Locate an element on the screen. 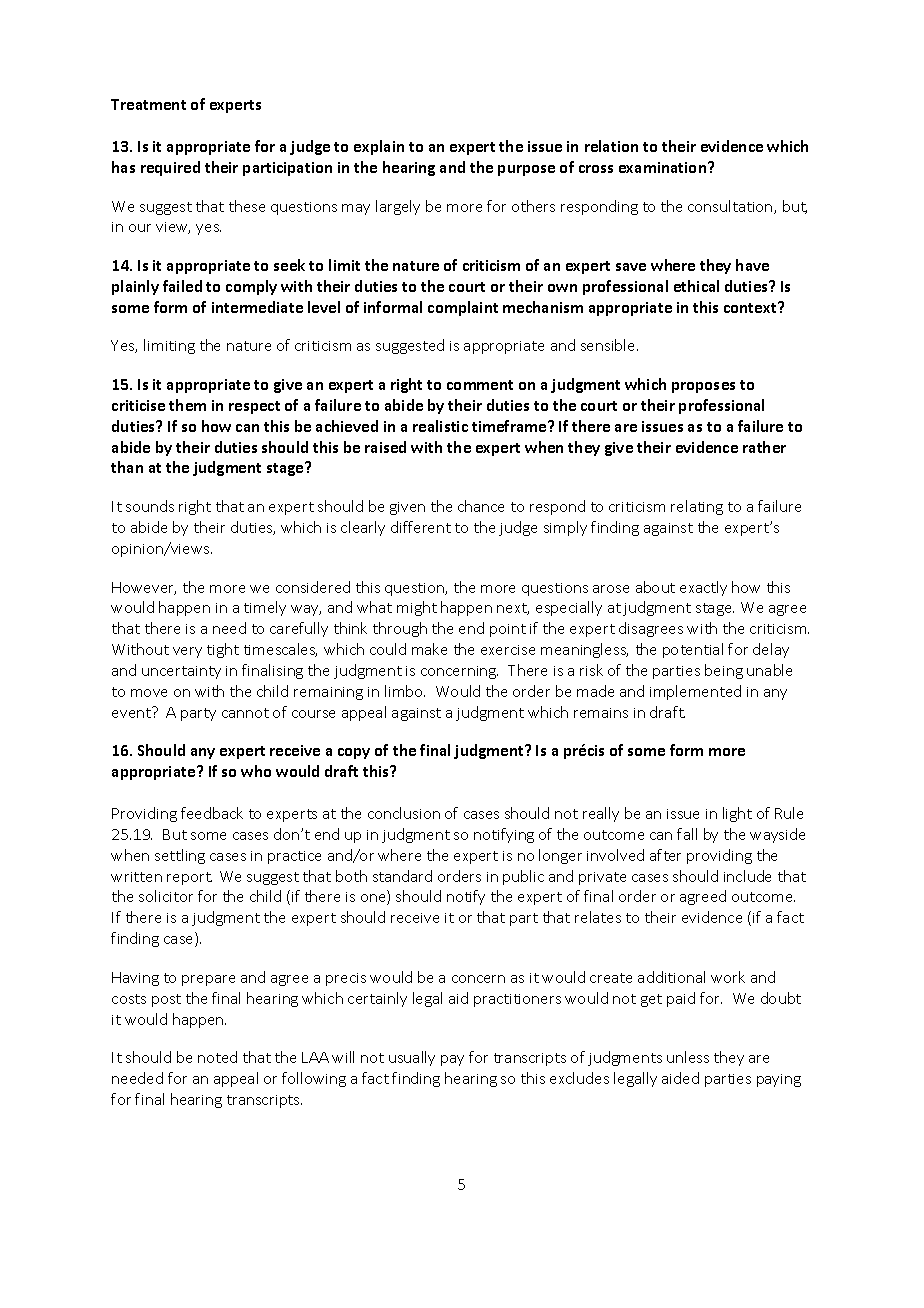 The height and width of the screenshot is (1308, 924). explain is located at coordinates (379, 147).
